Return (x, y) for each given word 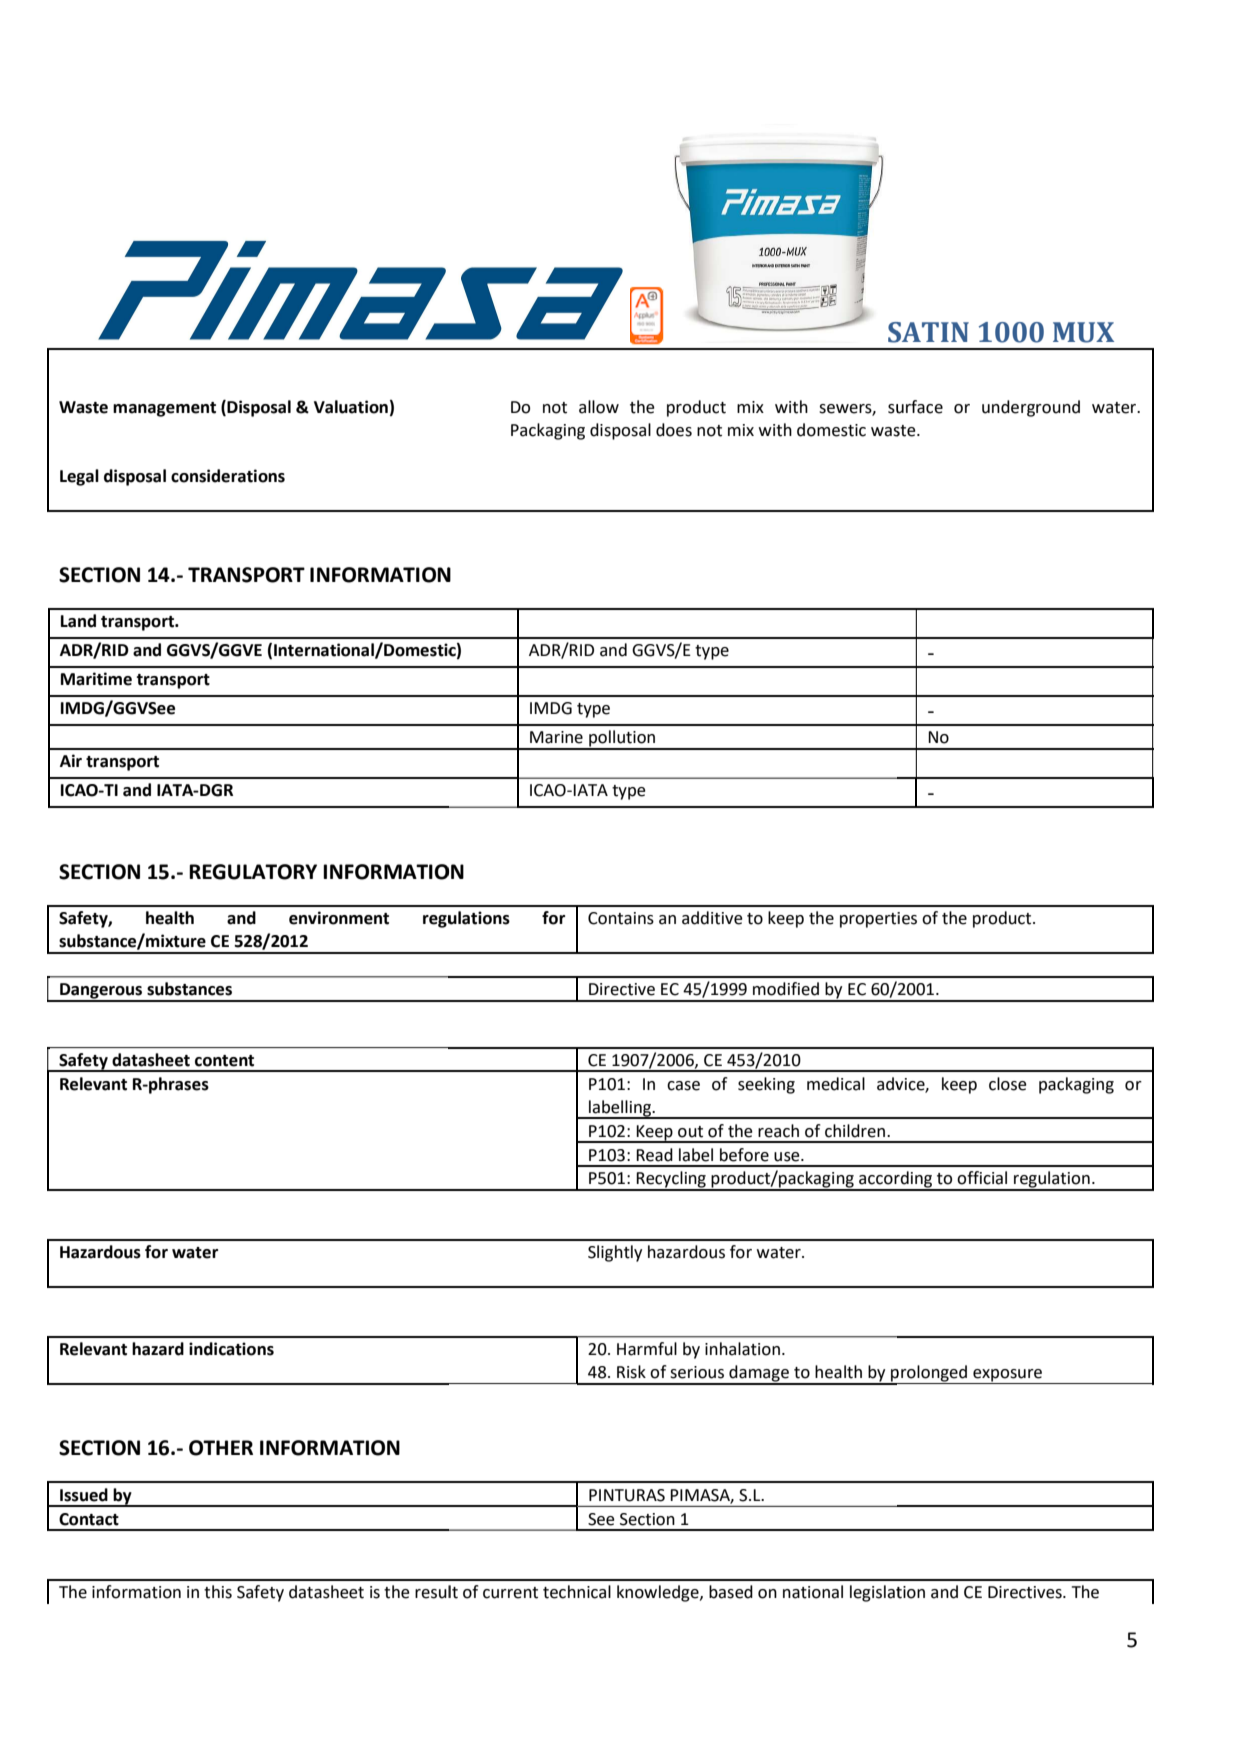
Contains (621, 918)
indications (231, 1349)
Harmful (647, 1349)
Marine (556, 737)
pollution (622, 739)
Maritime (96, 679)
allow (599, 407)
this (218, 1592)
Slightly (615, 1253)
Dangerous (101, 992)
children (856, 1131)
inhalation (742, 1349)
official (982, 1178)
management (164, 409)
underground (1031, 408)
